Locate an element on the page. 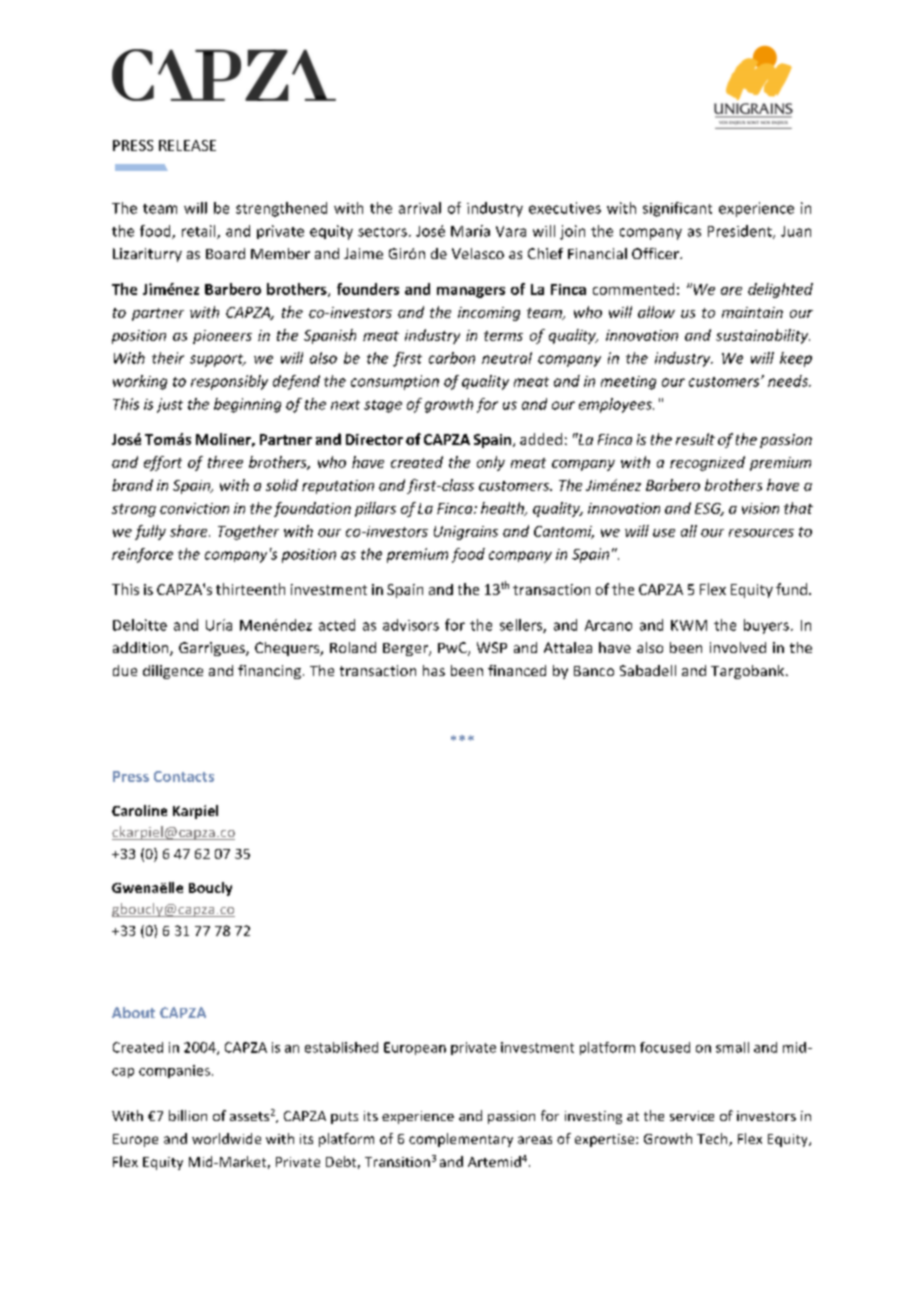 The height and width of the image is (1308, 924). recognized is located at coordinates (707, 463).
